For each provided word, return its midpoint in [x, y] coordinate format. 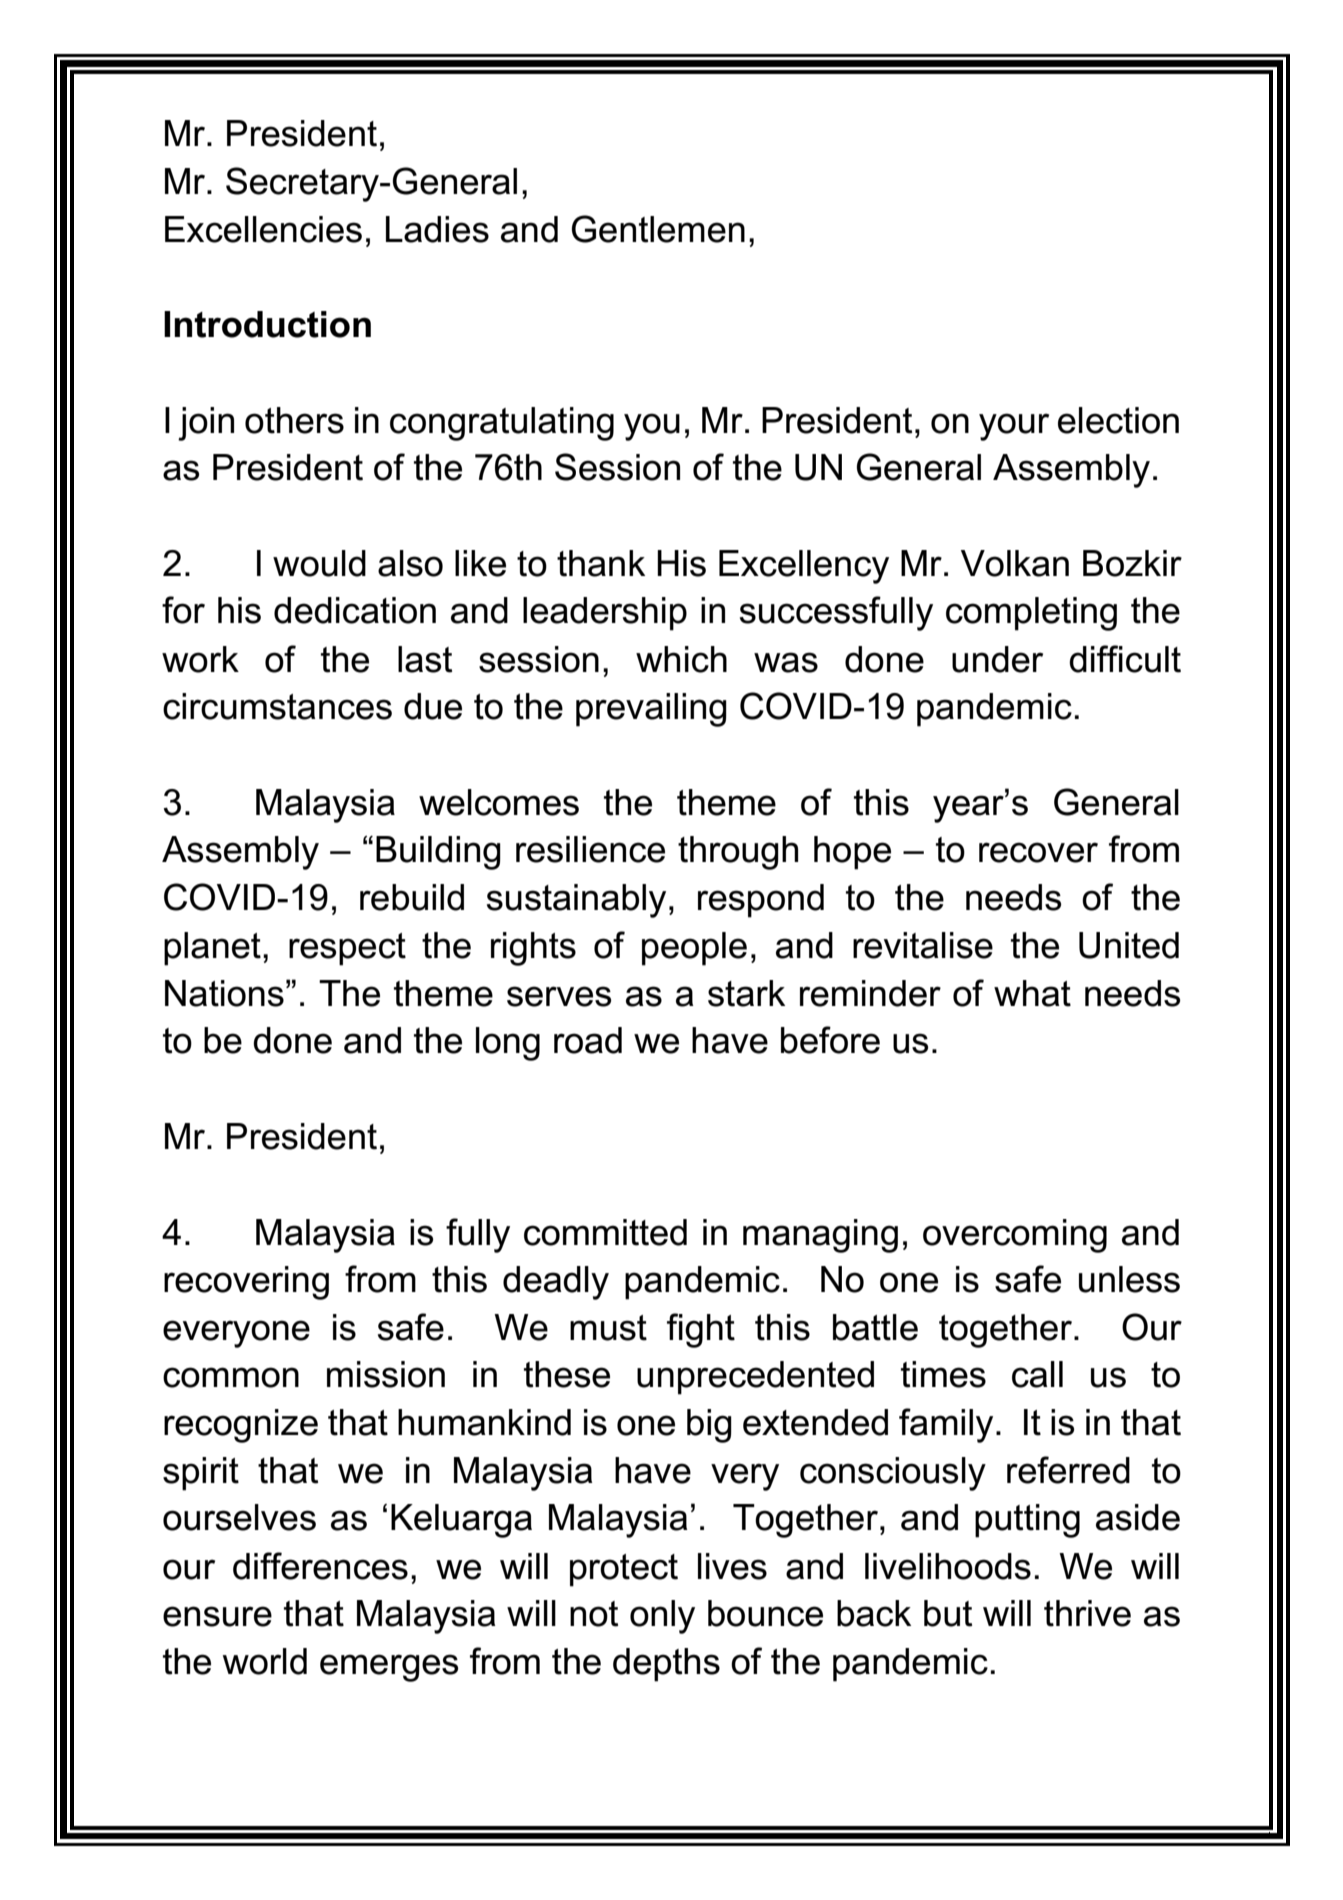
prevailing [651, 710]
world [265, 1661]
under [997, 659]
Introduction [267, 324]
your [1014, 427]
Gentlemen [658, 229]
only [662, 1617]
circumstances [277, 706]
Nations [224, 993]
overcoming [1015, 1236]
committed [605, 1232]
